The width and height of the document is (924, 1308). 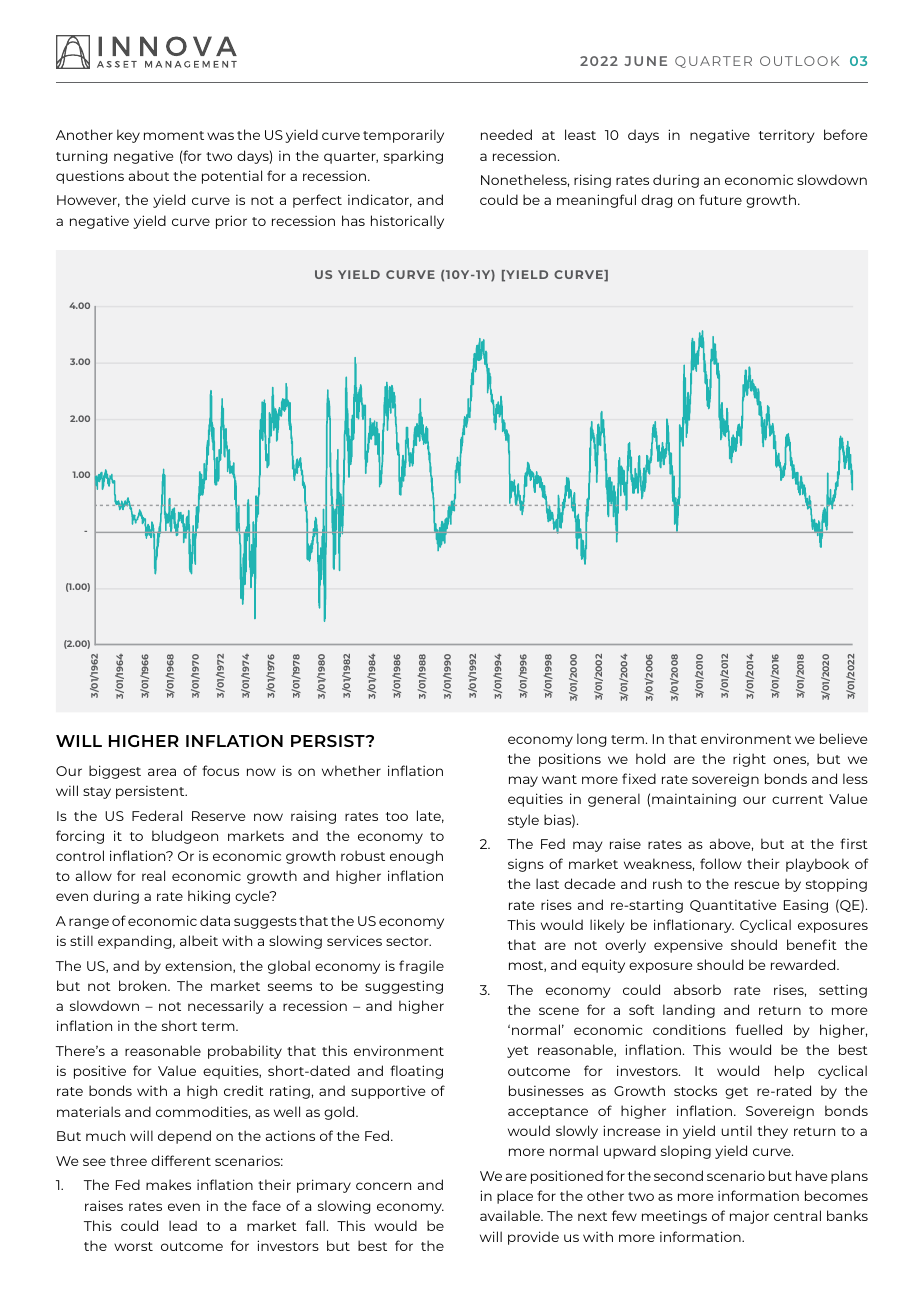 I want to click on follow, so click(x=721, y=863).
